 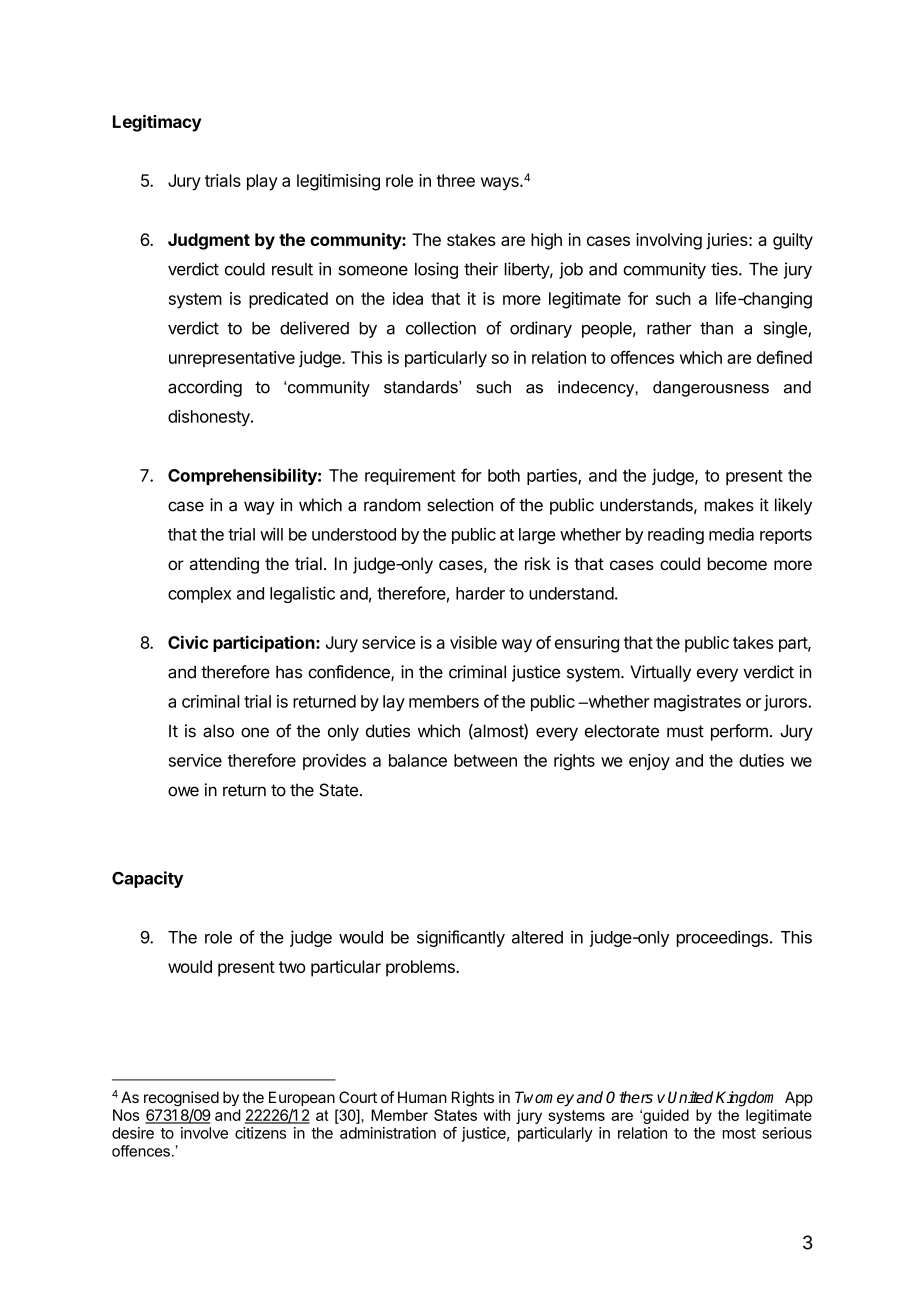 I want to click on collection, so click(x=441, y=328).
